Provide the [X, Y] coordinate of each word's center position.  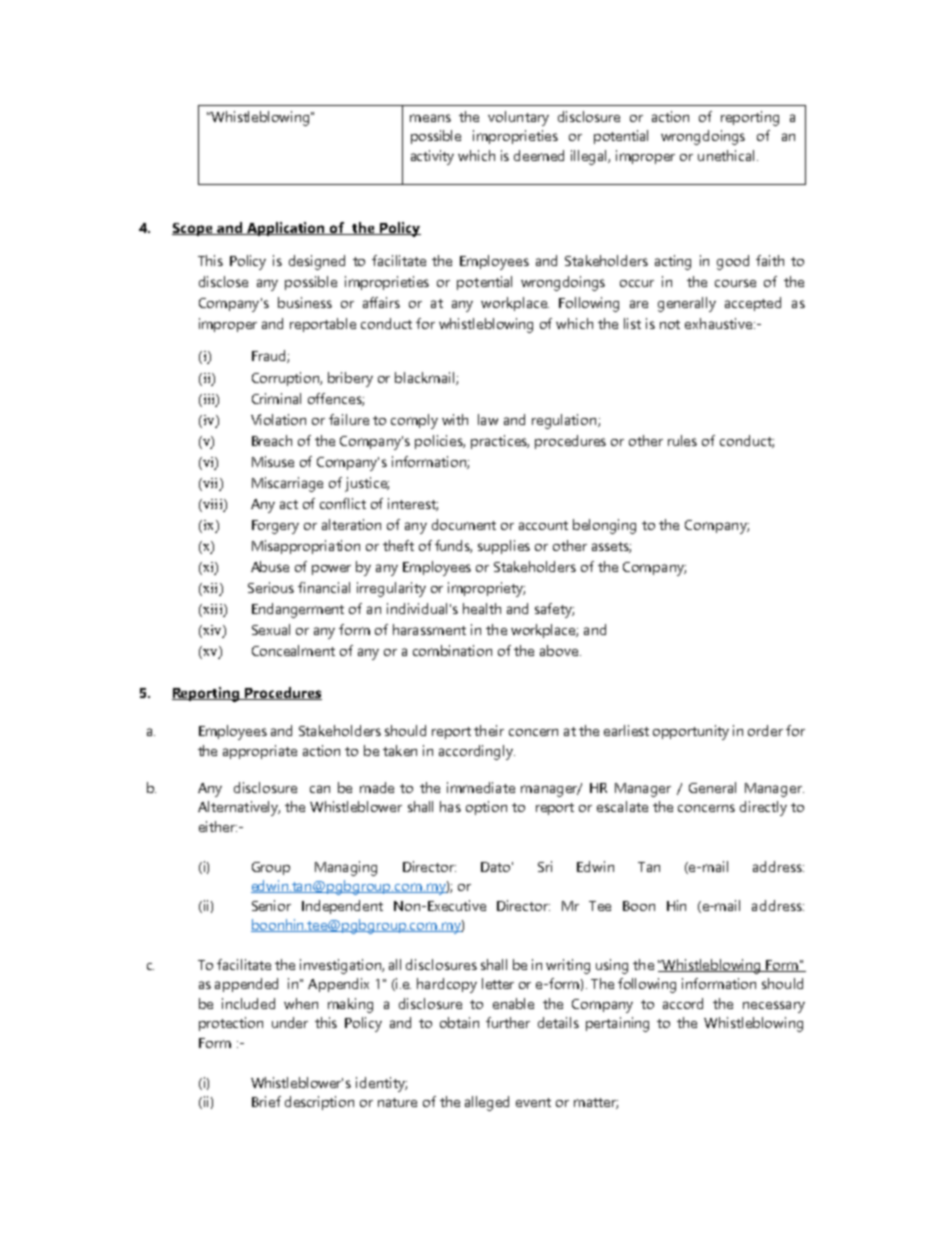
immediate [481, 787]
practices [500, 442]
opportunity [691, 732]
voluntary [518, 118]
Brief [266, 1101]
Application [286, 229]
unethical [726, 155]
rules [682, 440]
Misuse [273, 461]
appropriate [260, 752]
